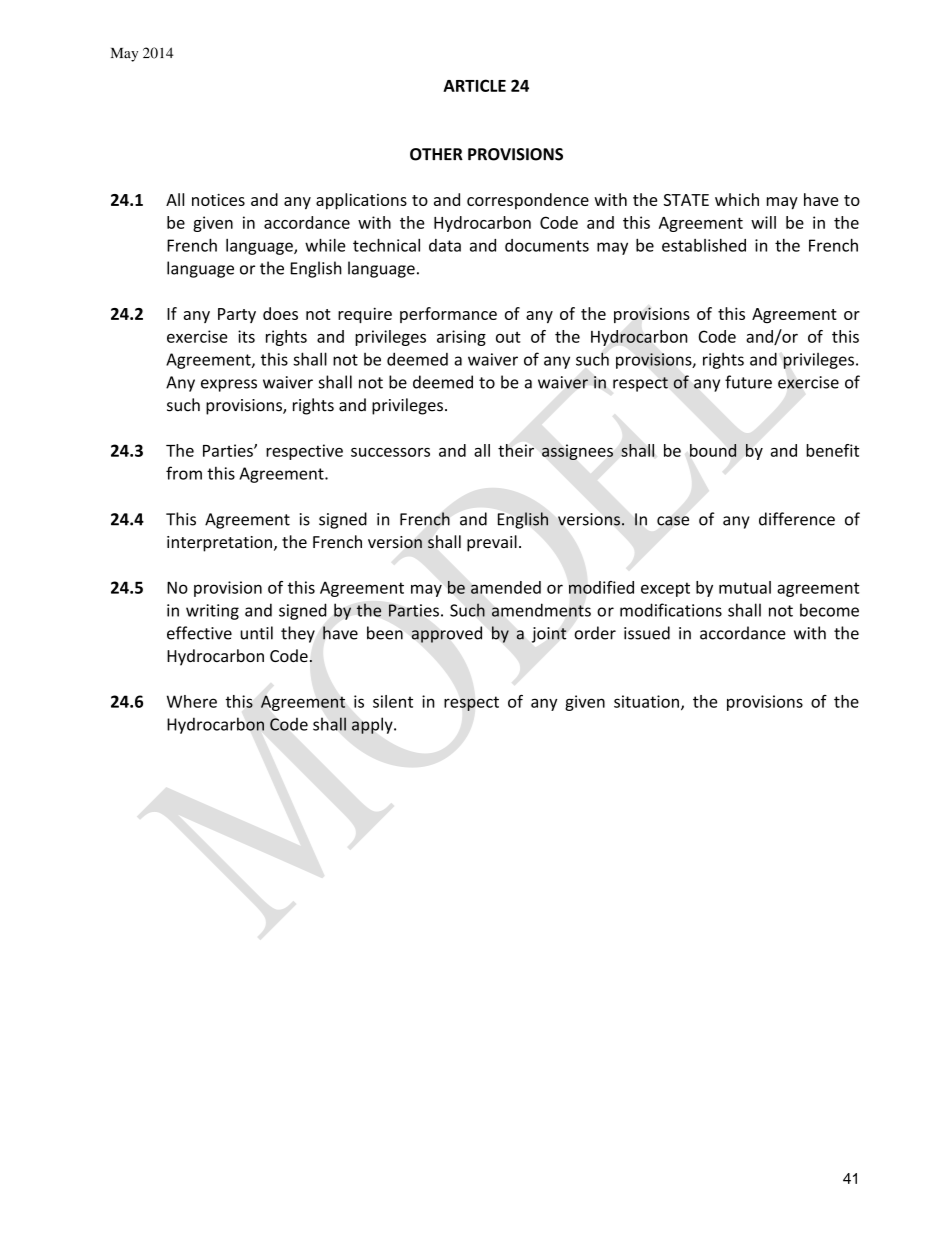 This page has height=1233, width=952. Describe the element at coordinates (474, 85) in the page. I see `ARTICLE` at that location.
